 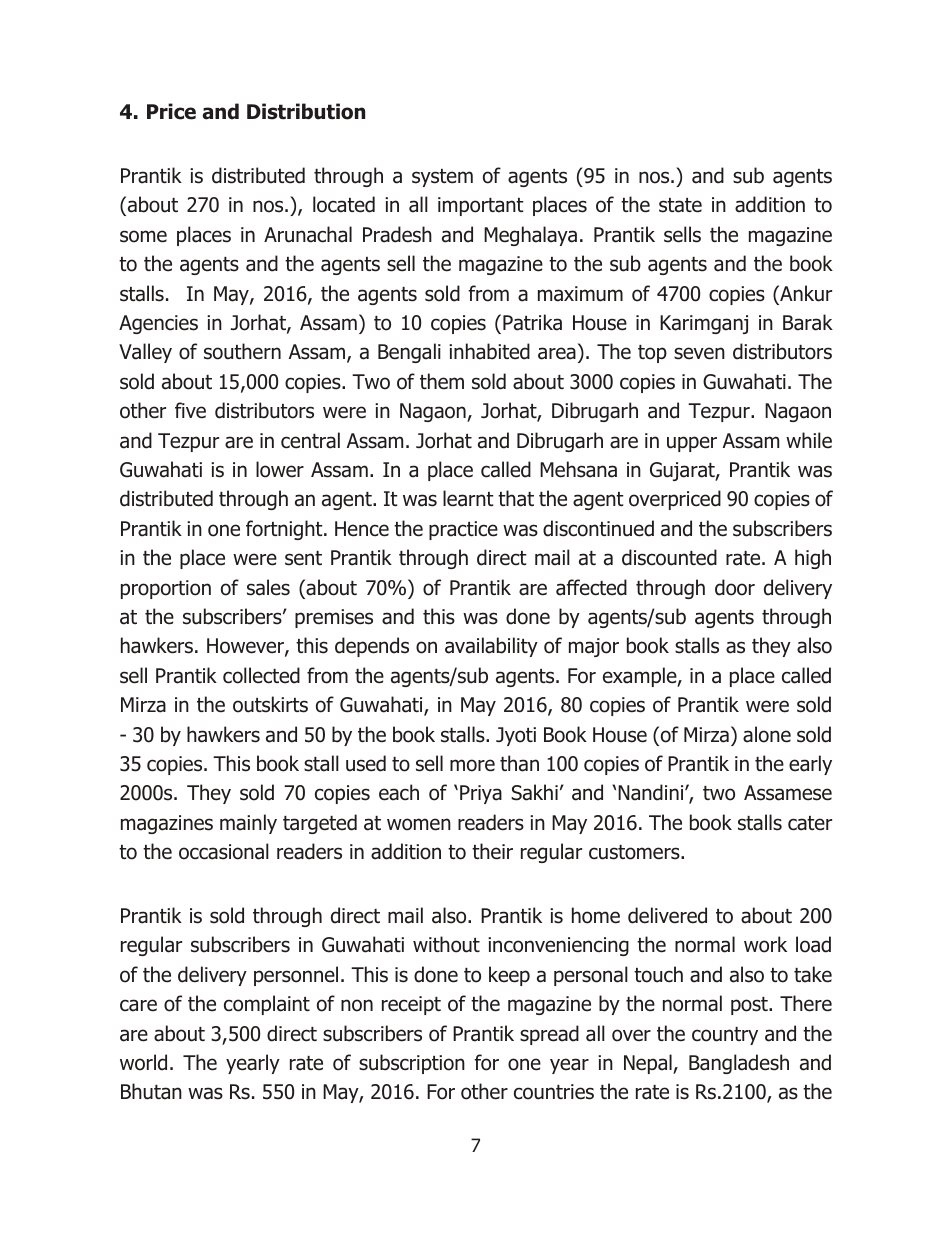 I want to click on learnt, so click(x=468, y=498).
